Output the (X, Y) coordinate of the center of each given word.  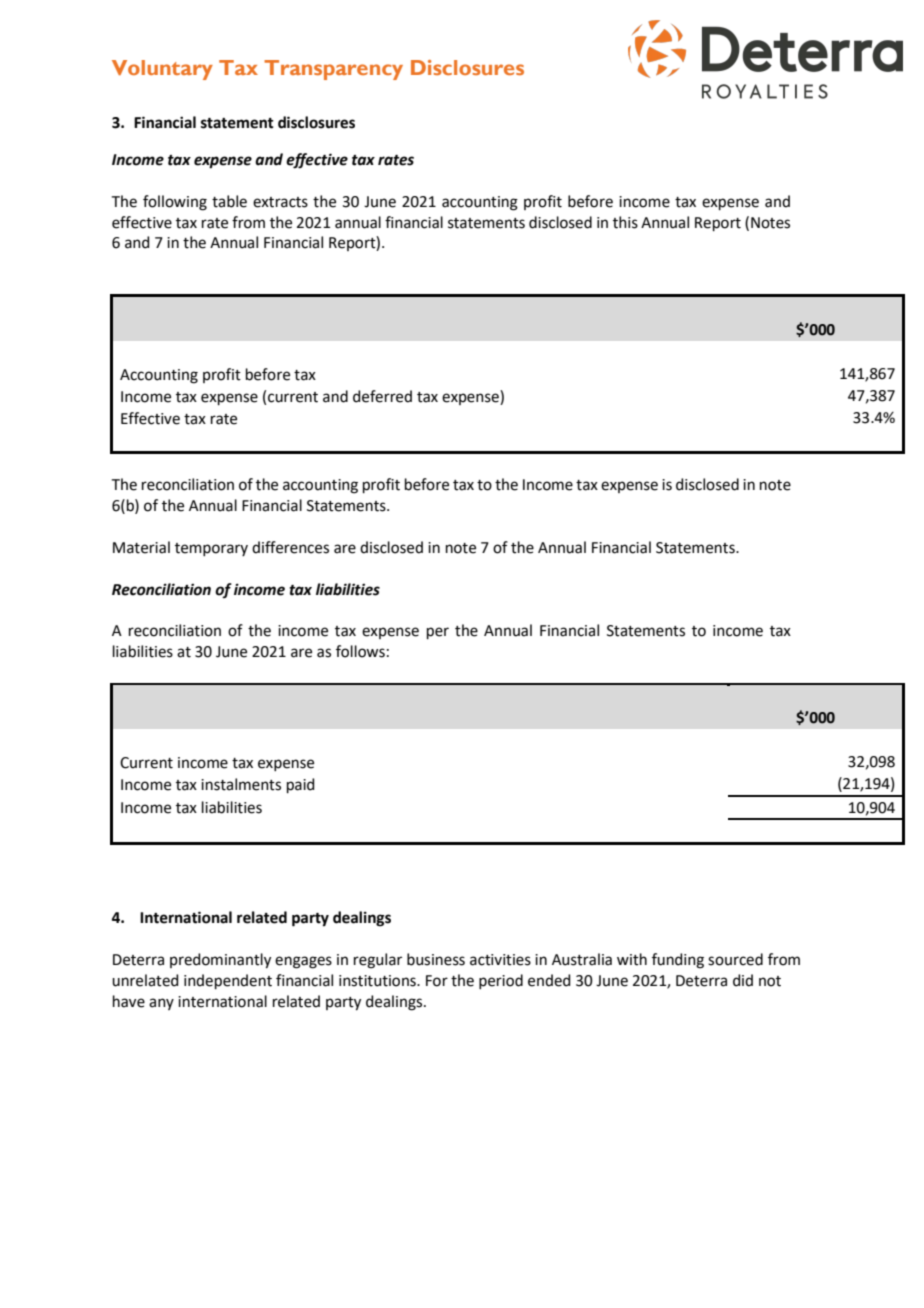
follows (360, 651)
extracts (280, 202)
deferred (382, 396)
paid (301, 785)
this (625, 222)
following (175, 203)
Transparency (333, 70)
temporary (211, 549)
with (632, 959)
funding (678, 961)
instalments (241, 784)
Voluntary (162, 70)
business (436, 959)
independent (228, 981)
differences (290, 547)
